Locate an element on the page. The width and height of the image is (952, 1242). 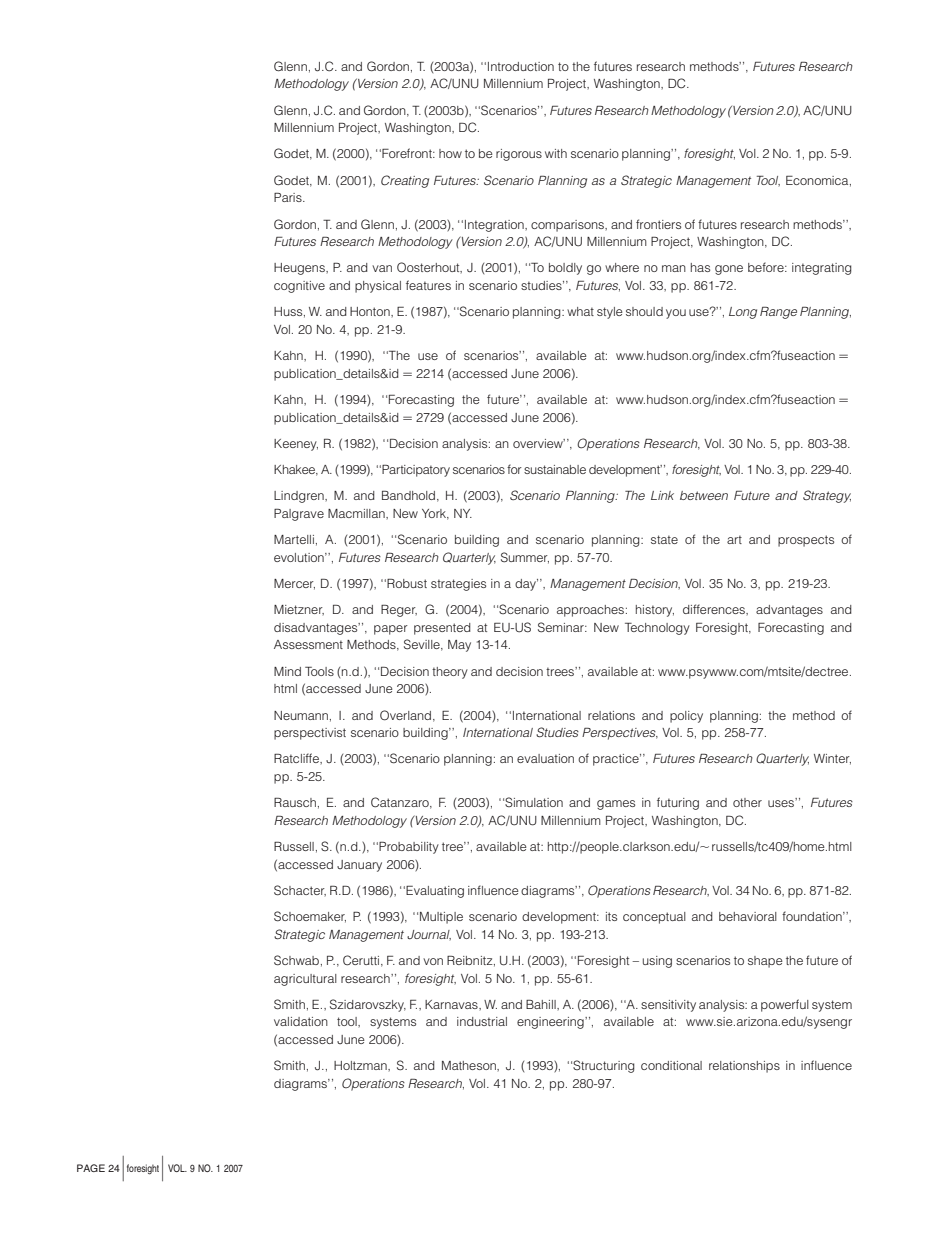
frontiers is located at coordinates (658, 224).
